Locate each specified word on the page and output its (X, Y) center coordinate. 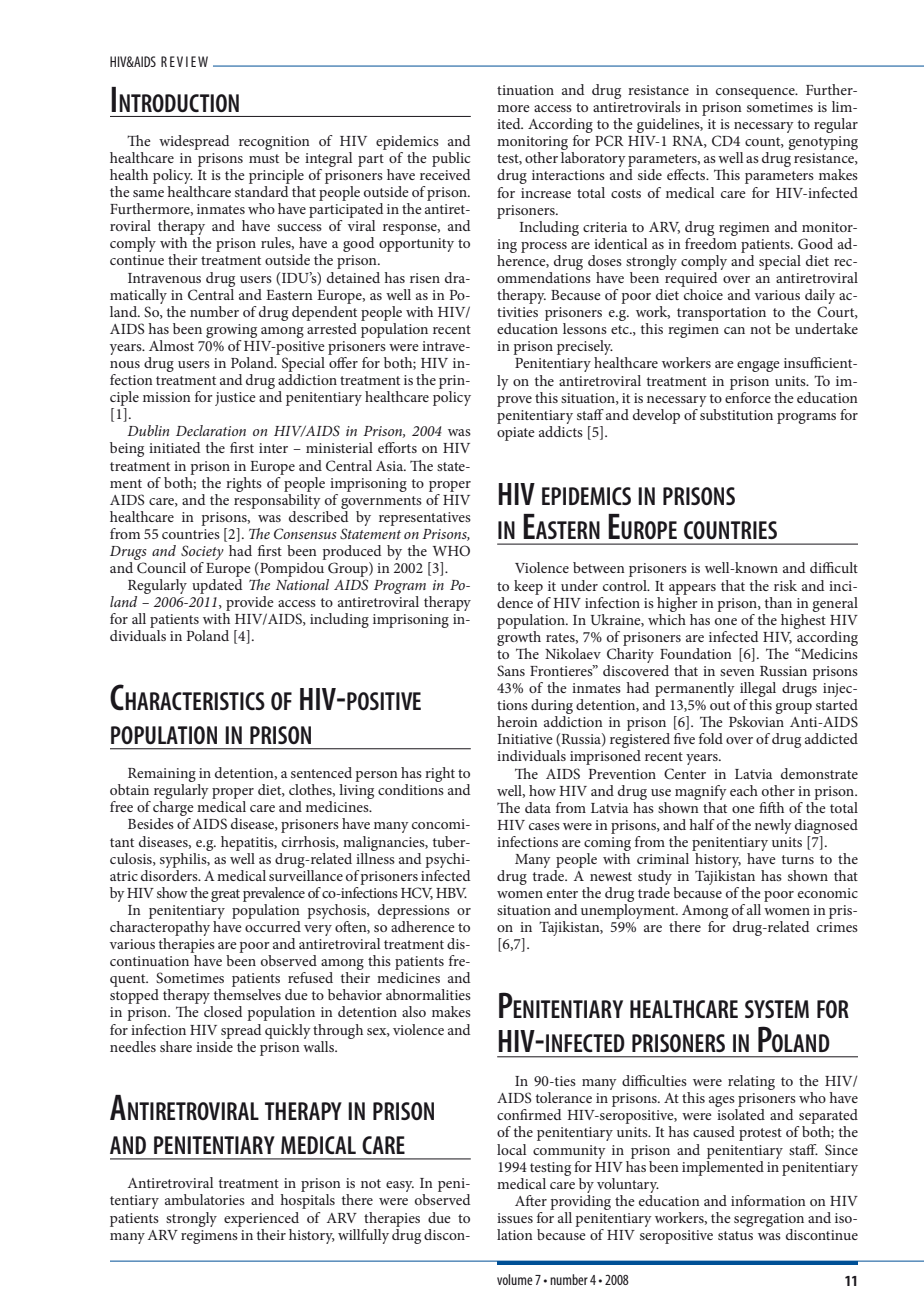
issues (515, 1218)
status (735, 1235)
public (451, 159)
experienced (261, 1219)
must (264, 158)
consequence (756, 93)
